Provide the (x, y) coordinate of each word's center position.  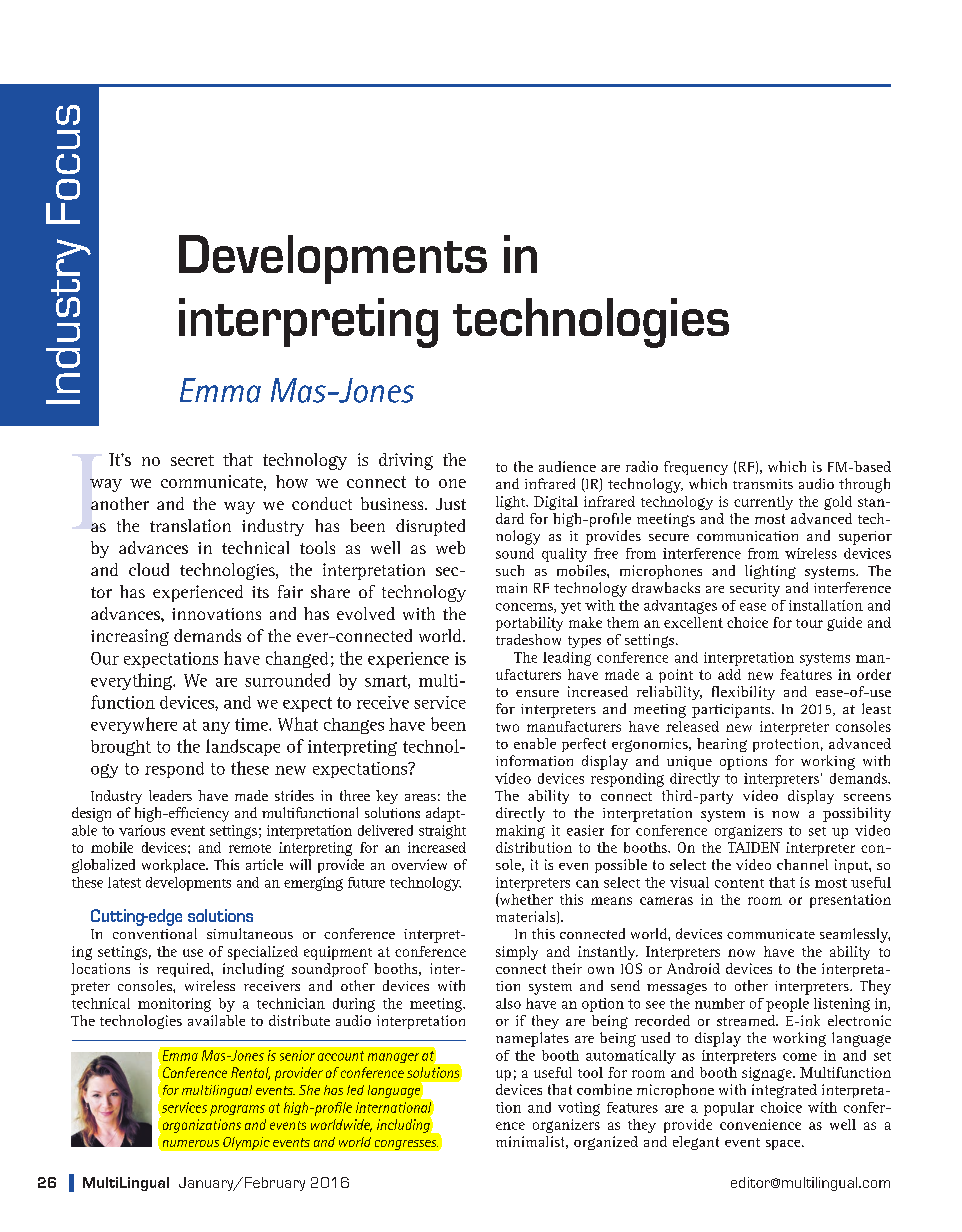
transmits (763, 484)
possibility (857, 814)
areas (420, 797)
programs (237, 1110)
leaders (170, 795)
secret (192, 460)
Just (451, 504)
